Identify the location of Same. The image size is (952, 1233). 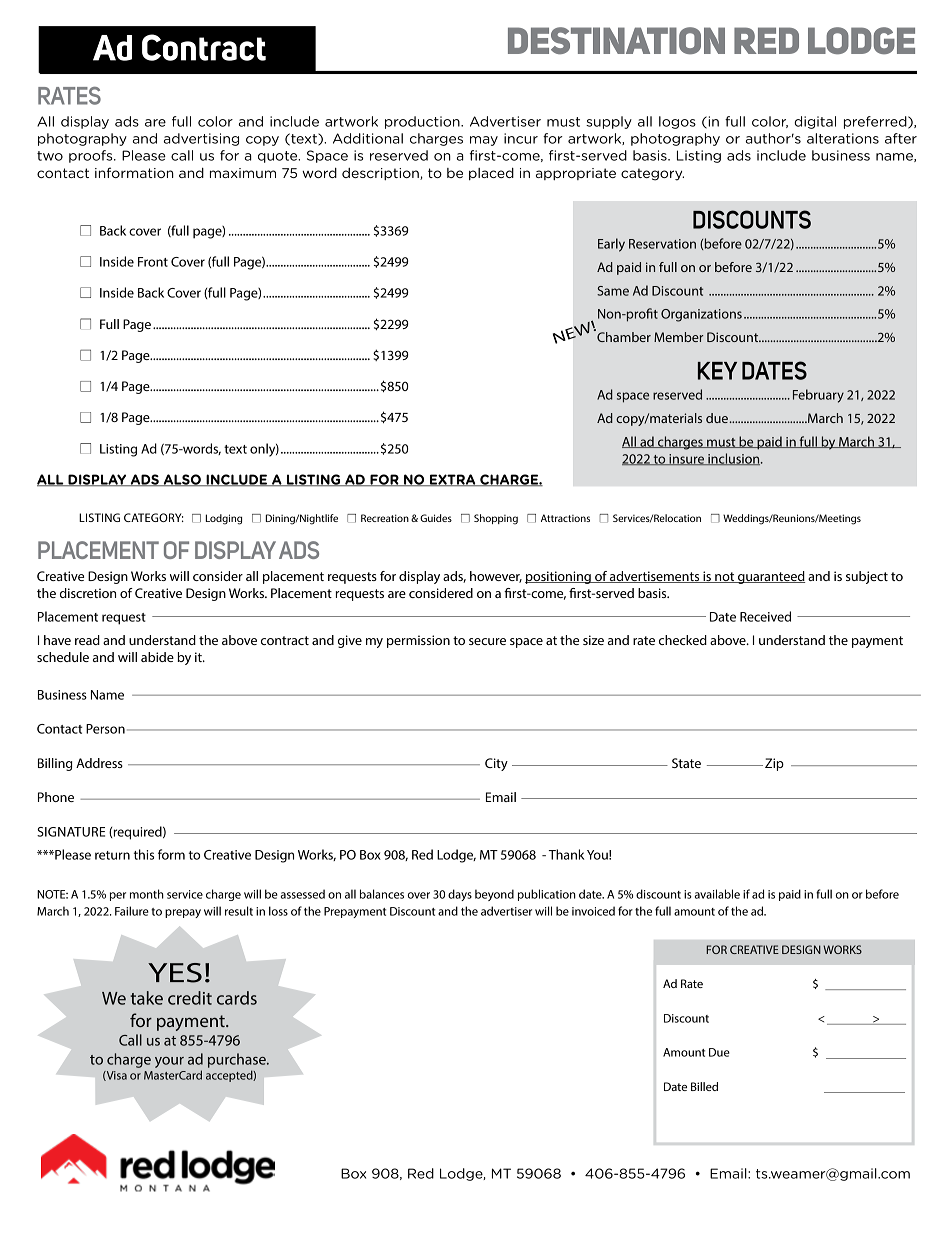
(613, 291).
